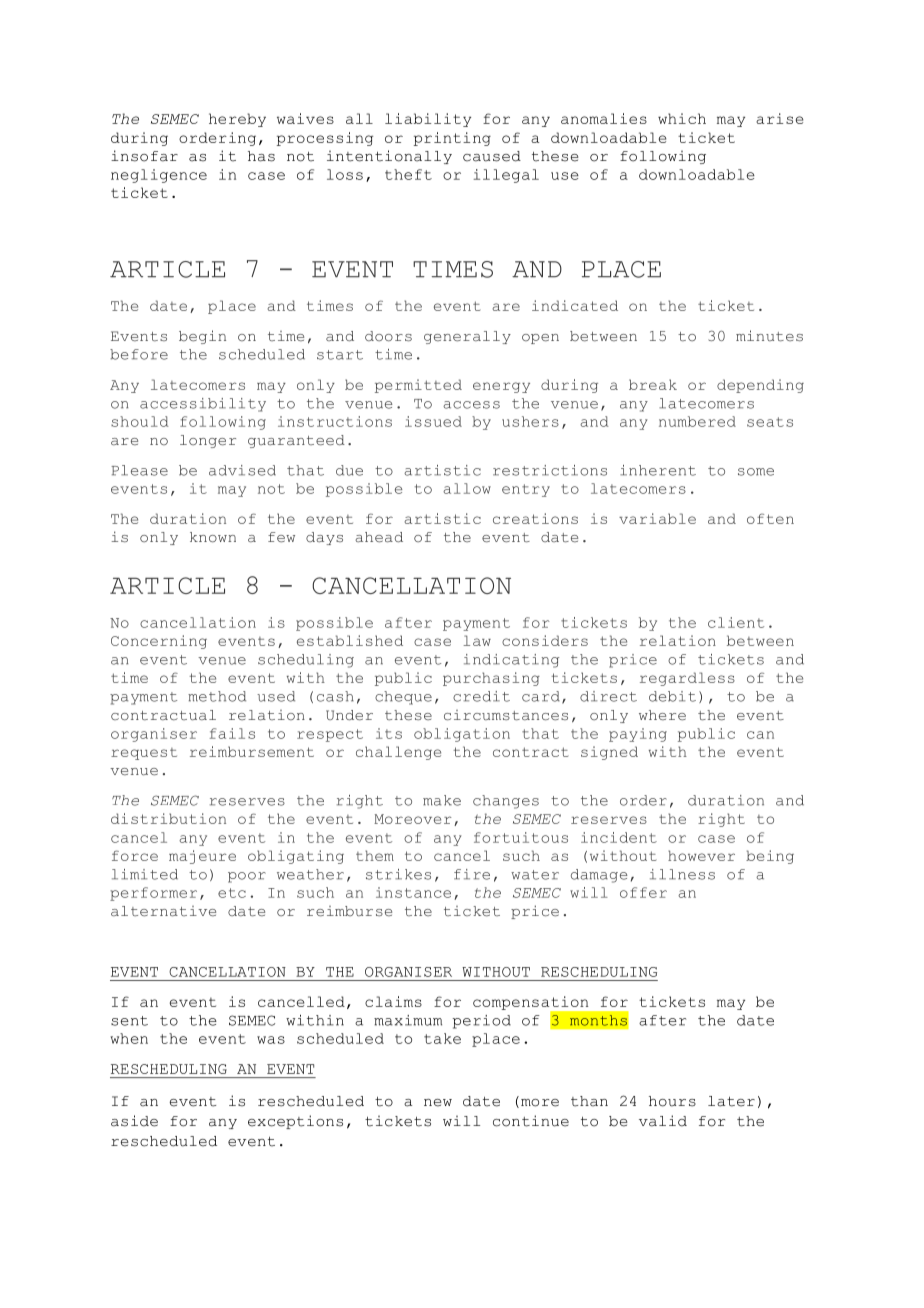  What do you see at coordinates (452, 139) in the screenshot?
I see `printing` at bounding box center [452, 139].
